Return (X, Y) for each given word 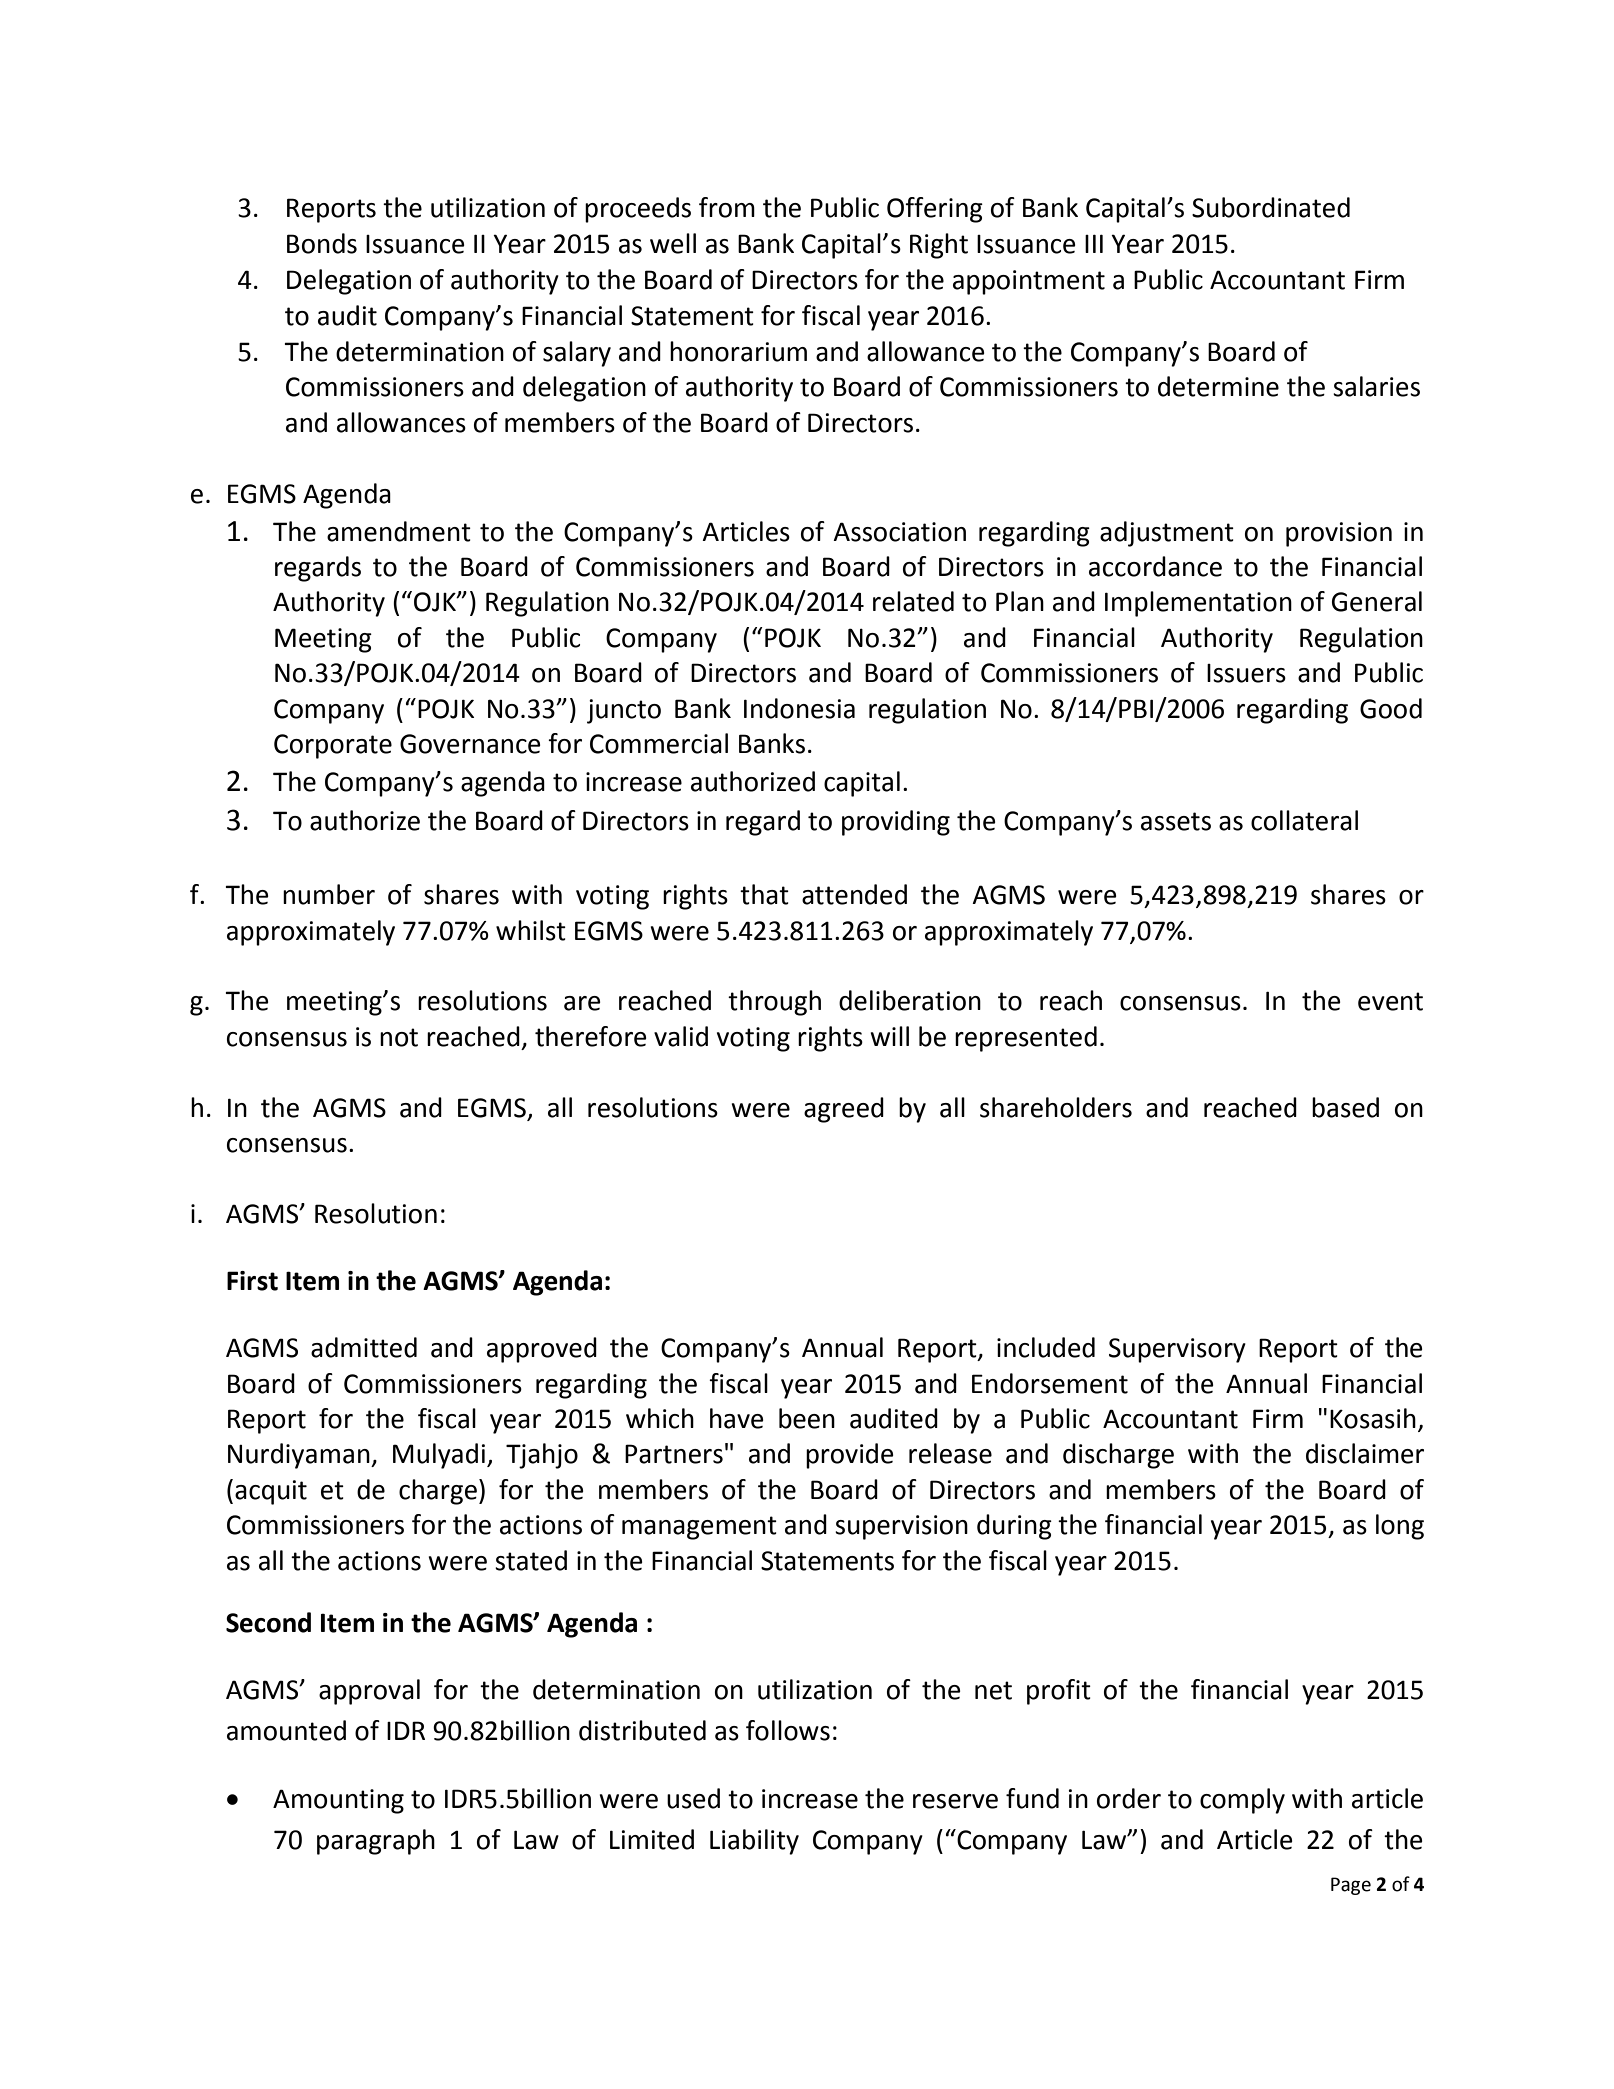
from (727, 207)
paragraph (376, 1842)
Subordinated (1271, 207)
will (889, 1036)
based (1345, 1107)
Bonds (322, 243)
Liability (754, 1842)
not (399, 1037)
